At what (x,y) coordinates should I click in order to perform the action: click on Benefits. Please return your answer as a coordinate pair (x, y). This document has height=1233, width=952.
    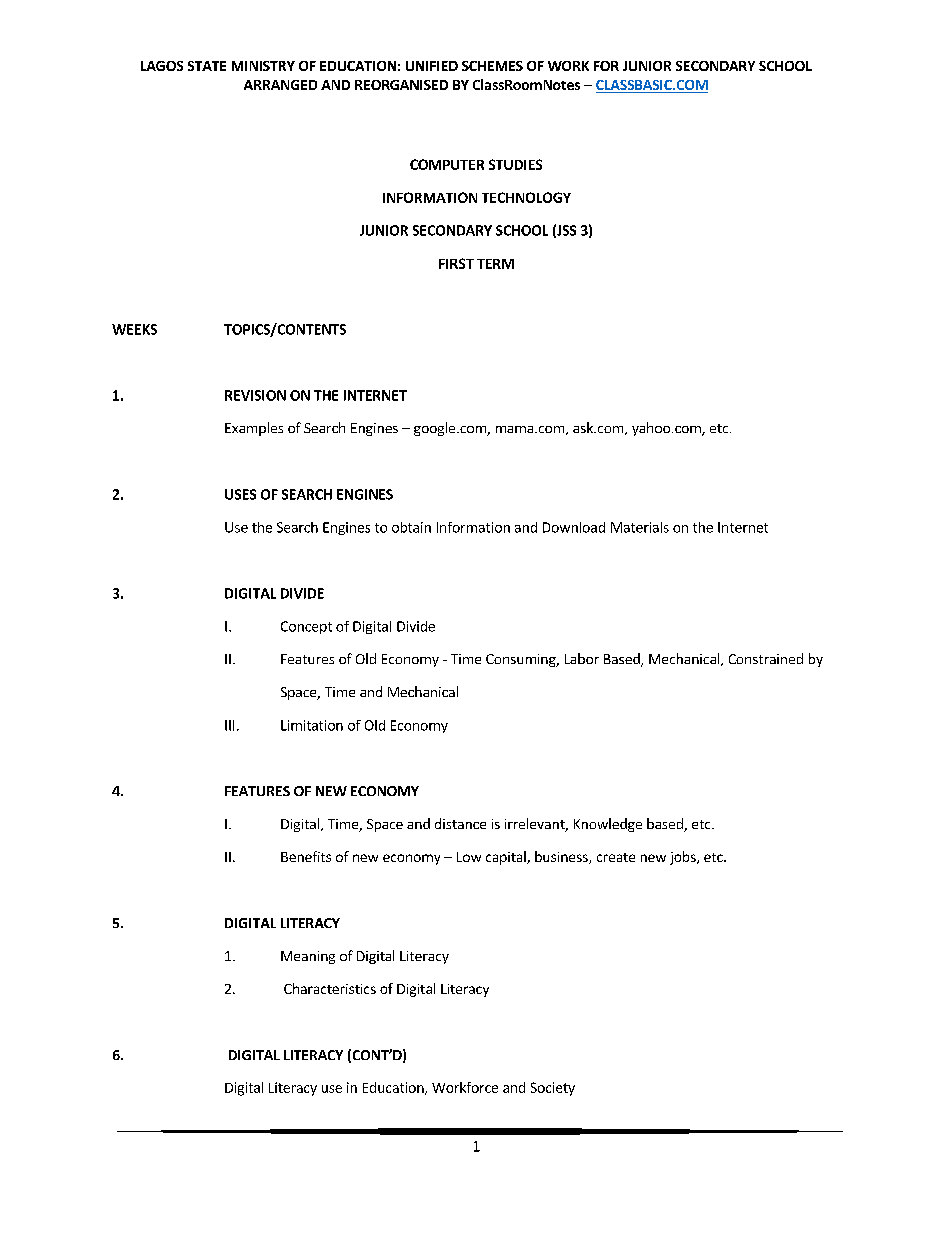
    Looking at the image, I should click on (306, 856).
